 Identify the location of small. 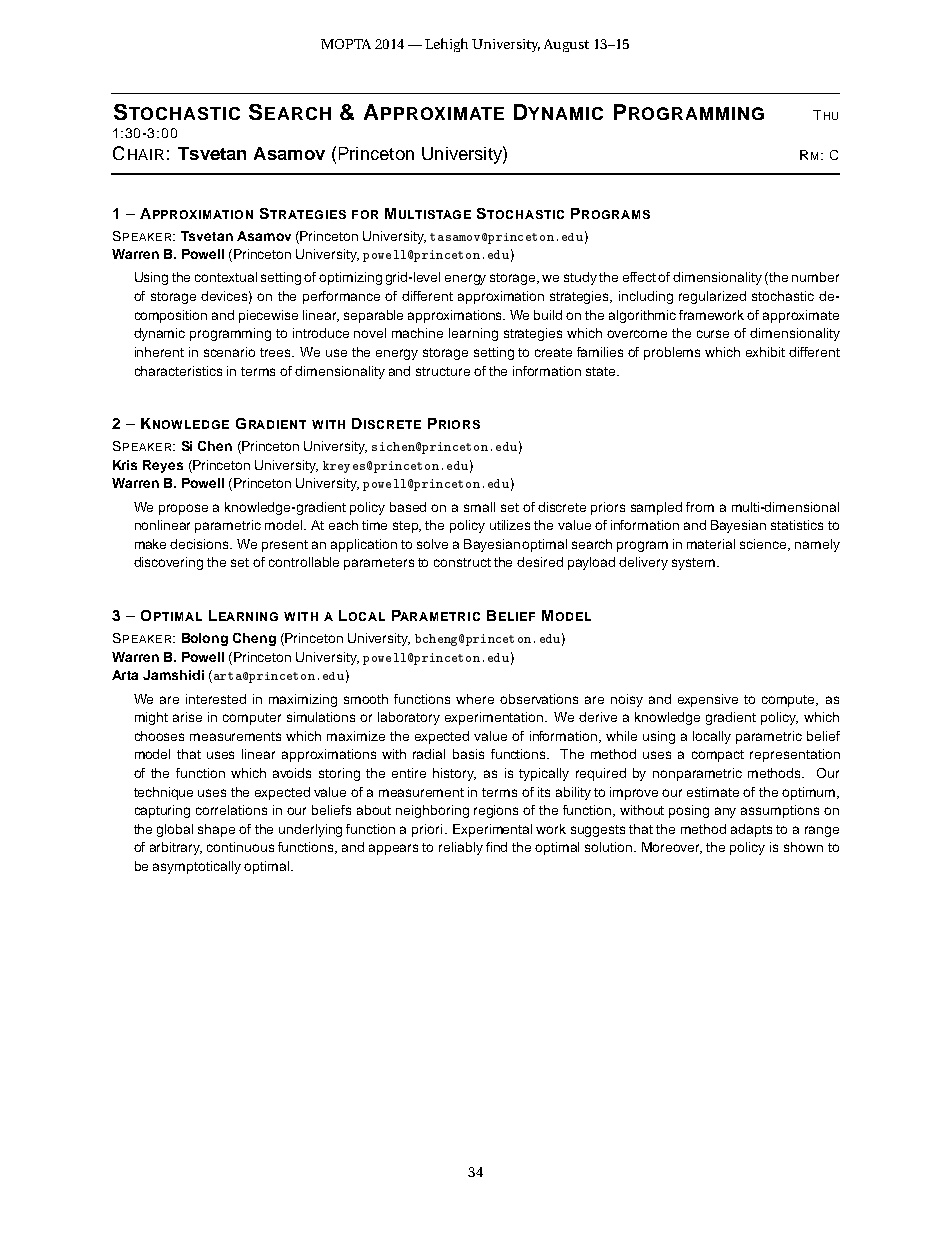
(479, 507).
